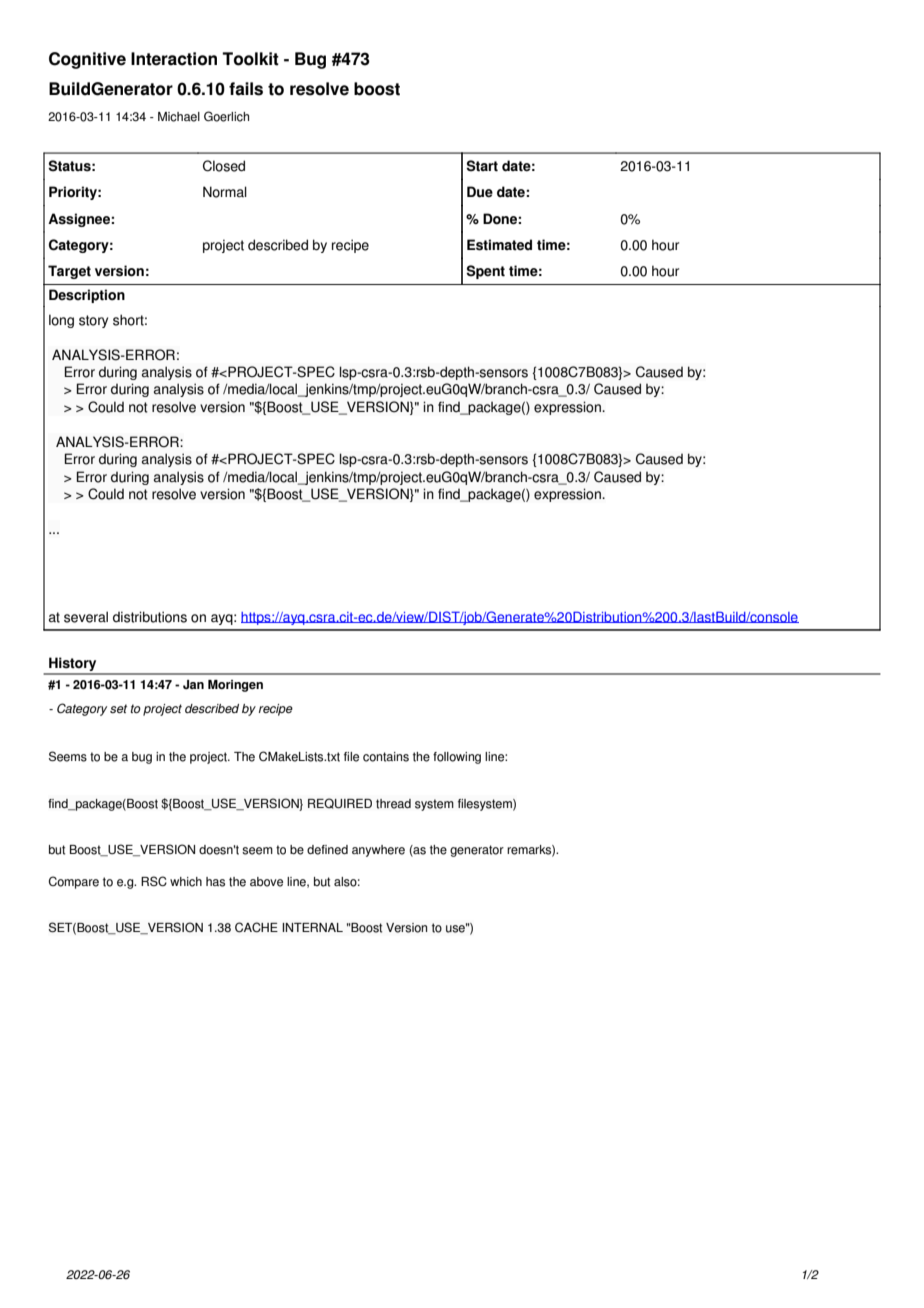  What do you see at coordinates (482, 166) in the screenshot?
I see `Start` at bounding box center [482, 166].
